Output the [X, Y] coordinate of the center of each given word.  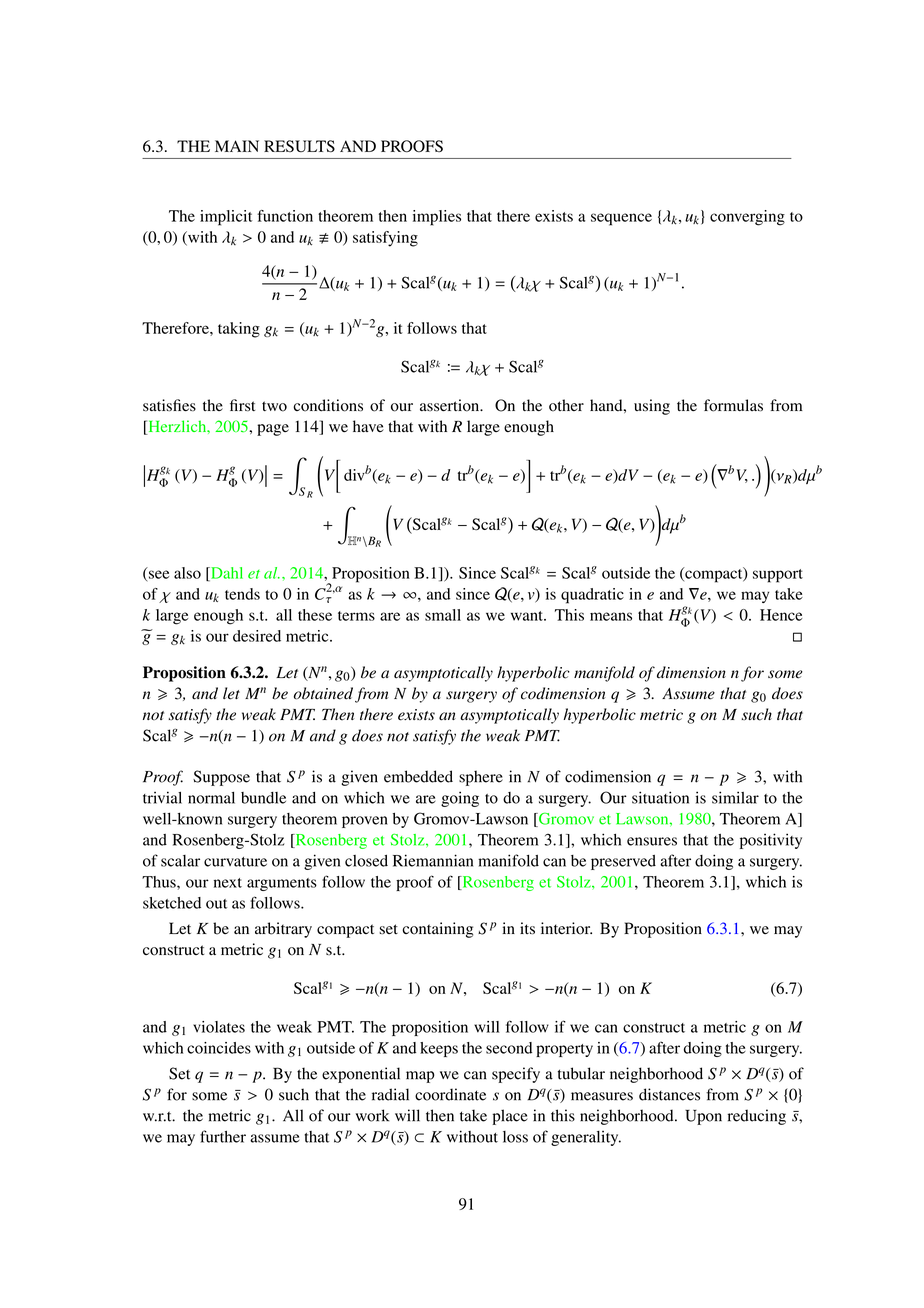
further [223, 1136]
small [443, 615]
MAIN [237, 146]
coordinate [450, 1094]
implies [437, 218]
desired [257, 636]
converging [747, 218]
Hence [781, 615]
